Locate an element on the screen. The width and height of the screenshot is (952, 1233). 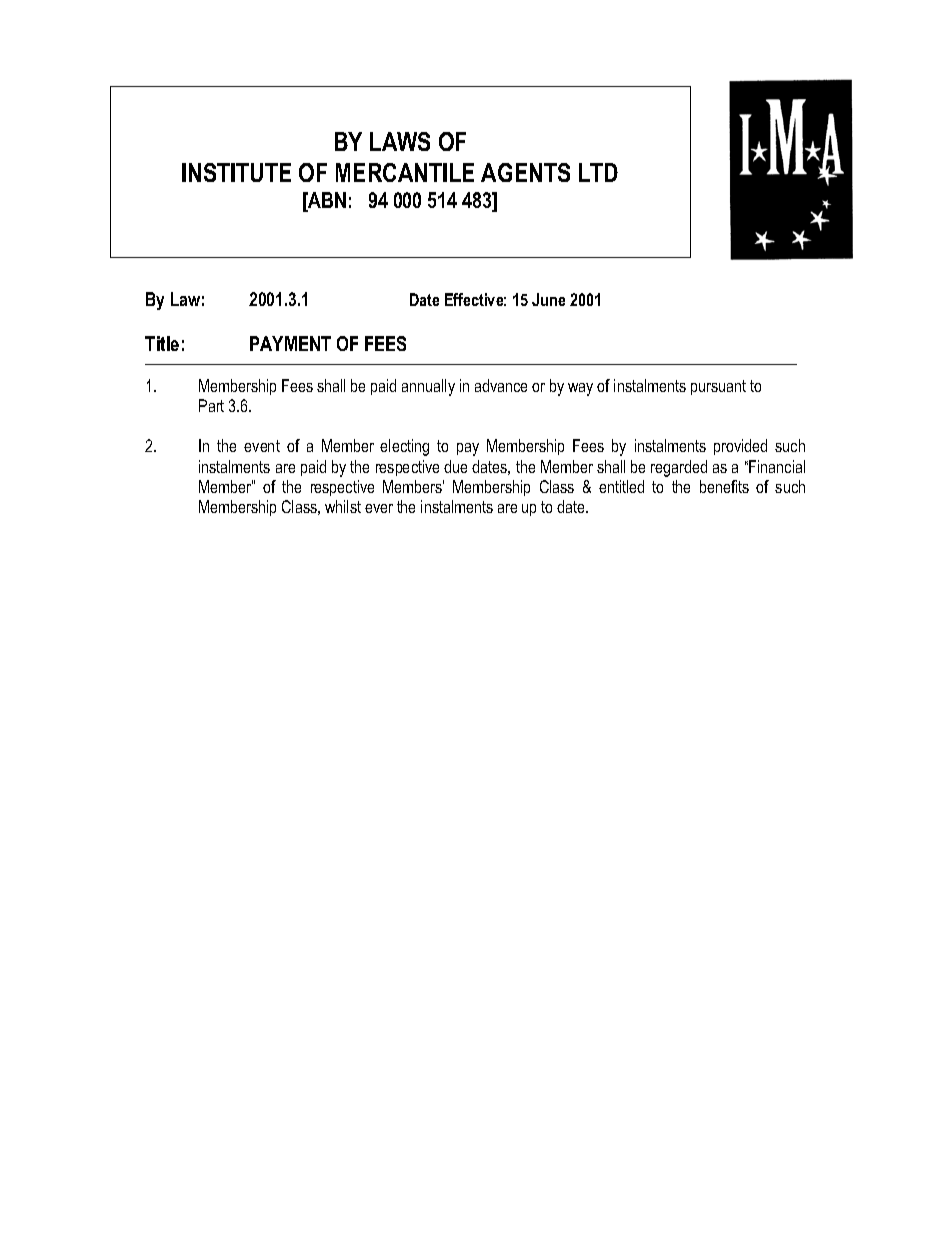
INSTITUTE is located at coordinates (236, 172).
